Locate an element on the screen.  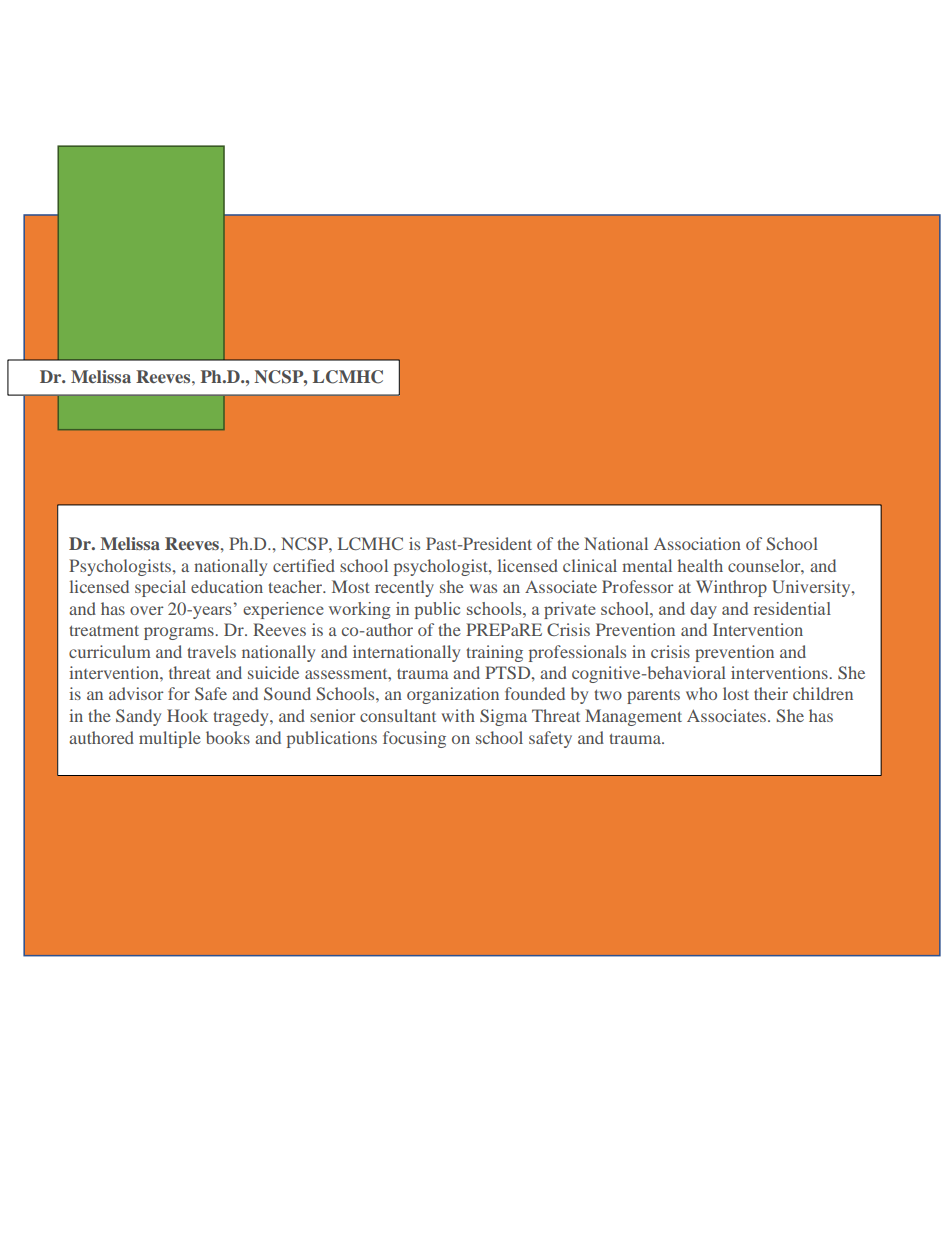
certified is located at coordinates (304, 565).
